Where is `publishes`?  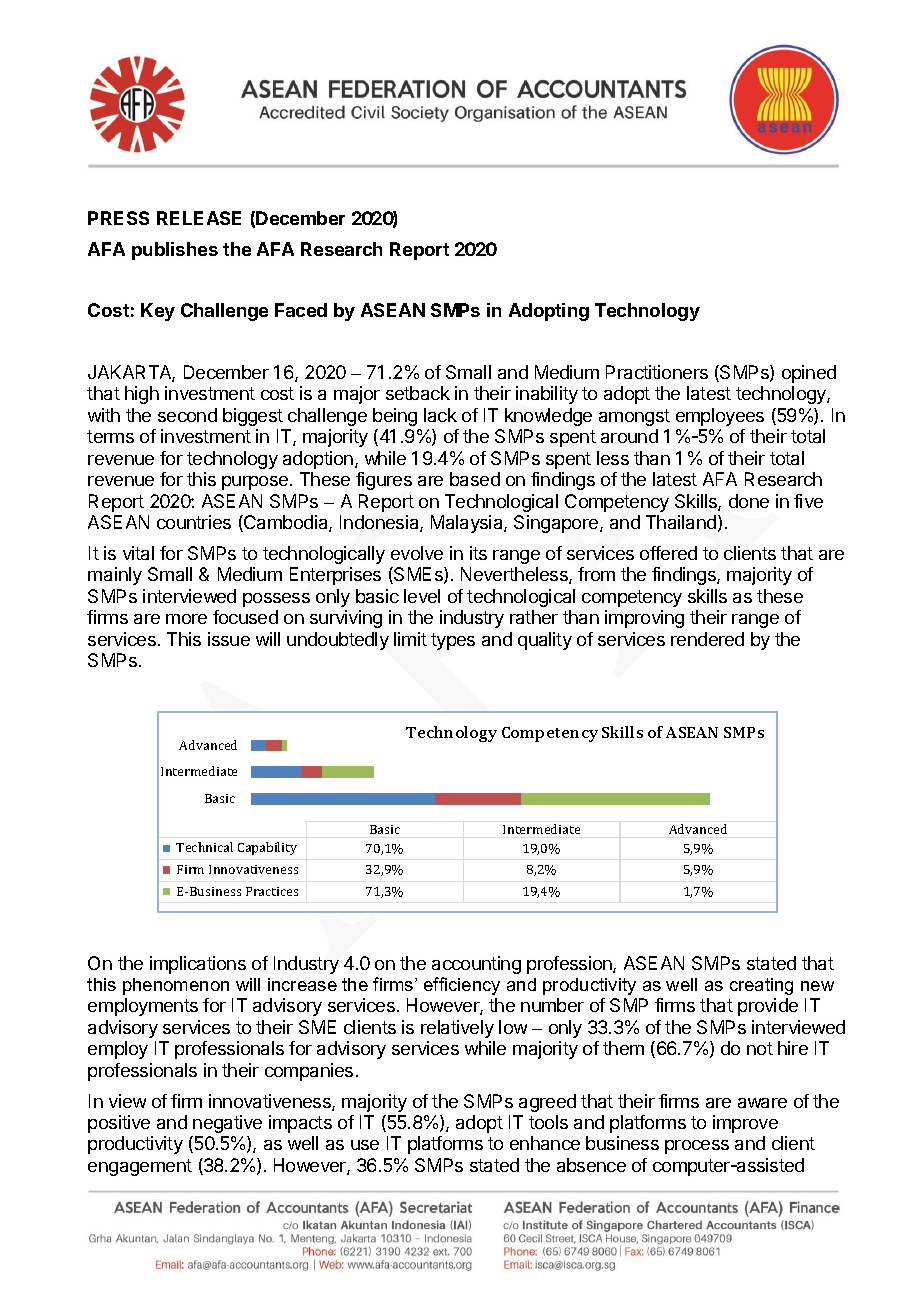
publishes is located at coordinates (175, 251).
